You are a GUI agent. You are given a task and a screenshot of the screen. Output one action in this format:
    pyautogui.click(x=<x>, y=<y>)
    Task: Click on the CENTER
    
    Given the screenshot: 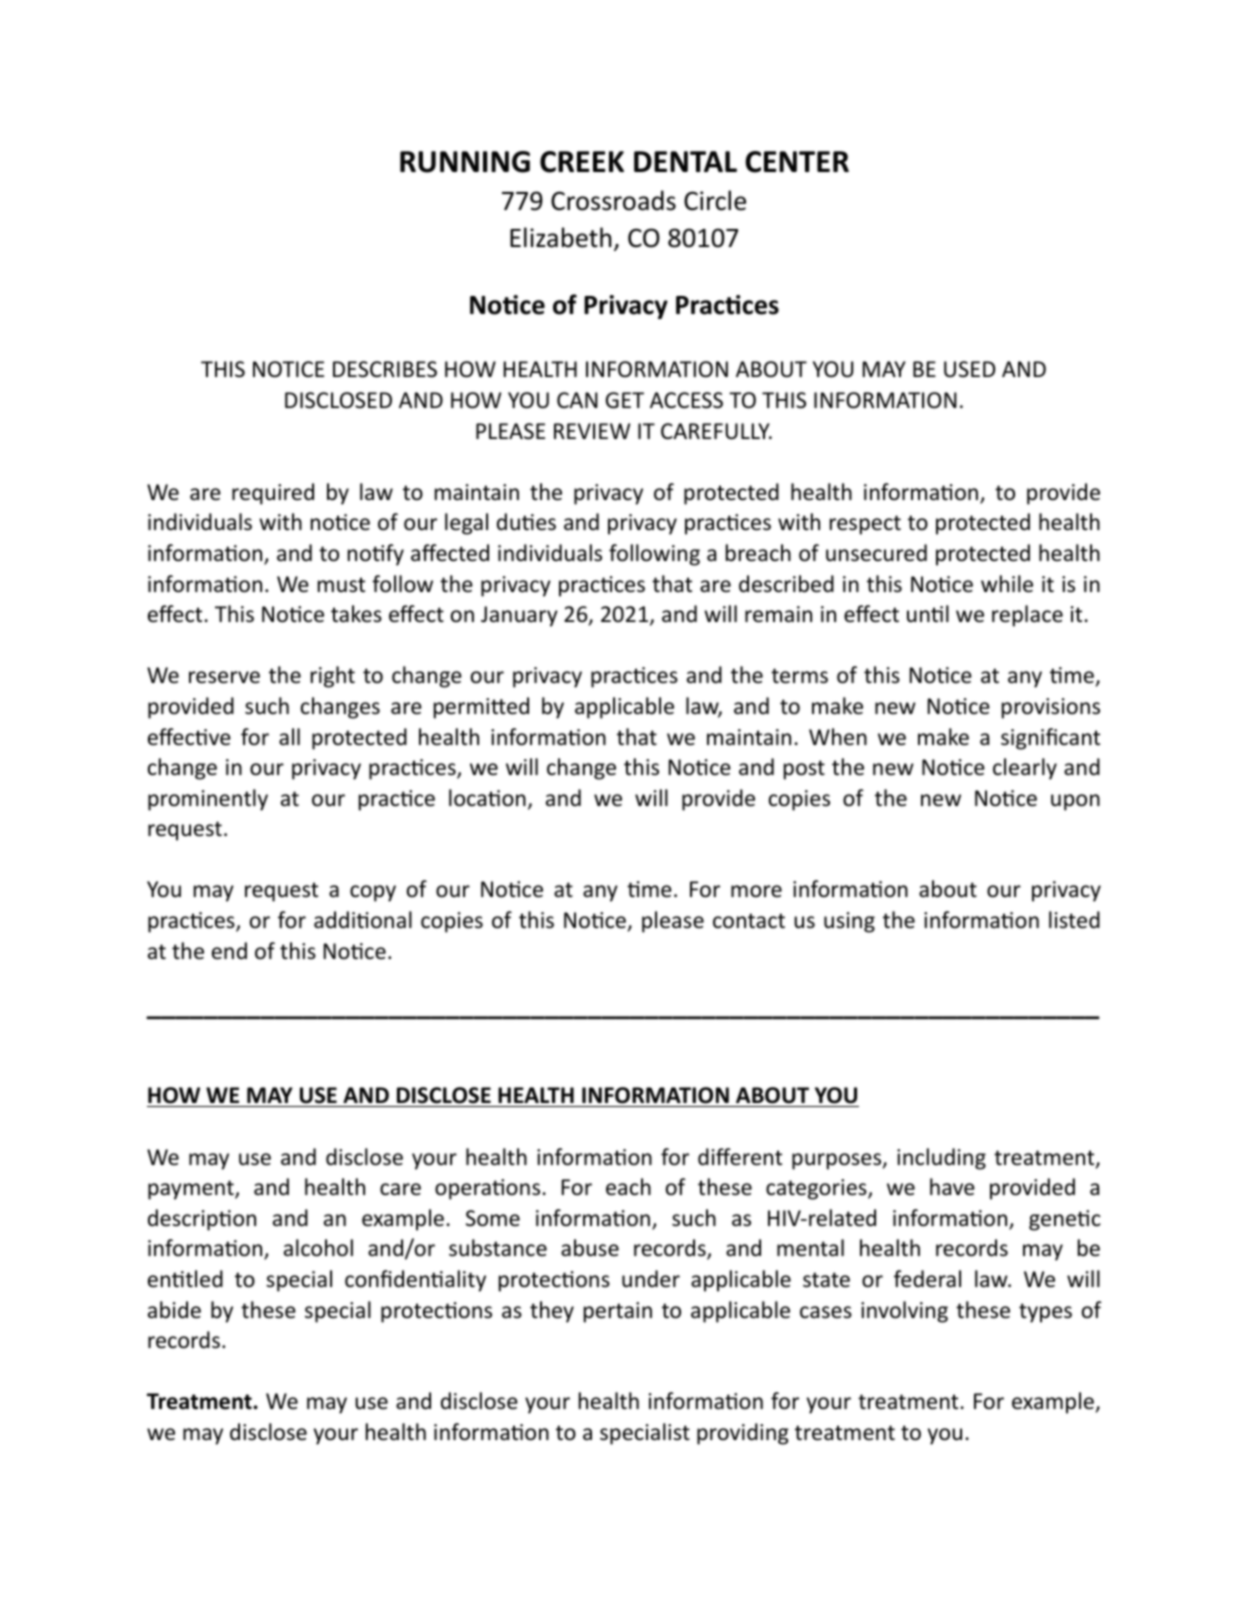 What is the action you would take?
    pyautogui.click(x=797, y=162)
